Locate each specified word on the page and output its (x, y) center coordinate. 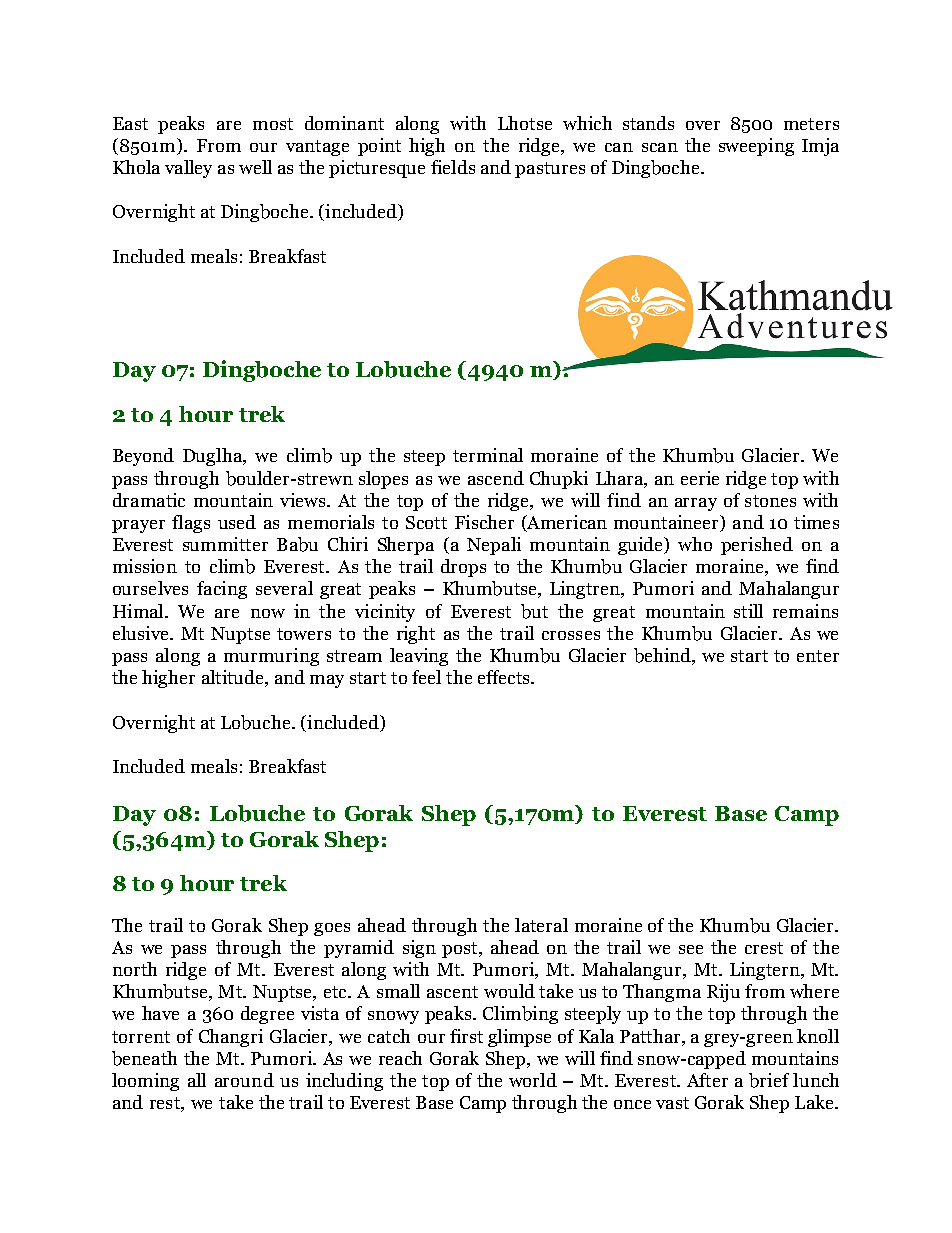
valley (188, 169)
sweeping (756, 147)
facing (222, 590)
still (748, 611)
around (244, 1080)
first (466, 1036)
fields (453, 167)
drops (463, 568)
